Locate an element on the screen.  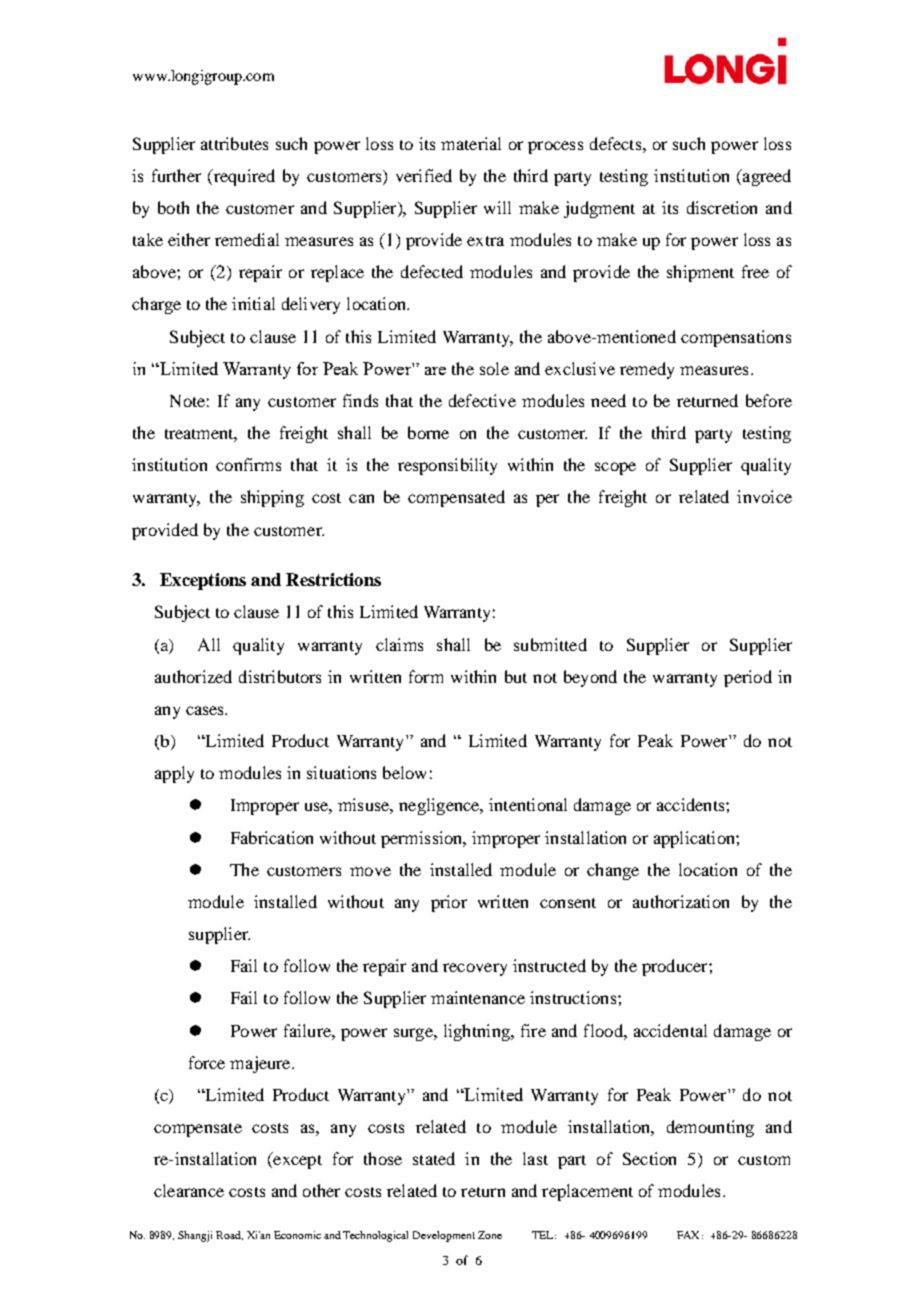
discretion is located at coordinates (722, 207).
